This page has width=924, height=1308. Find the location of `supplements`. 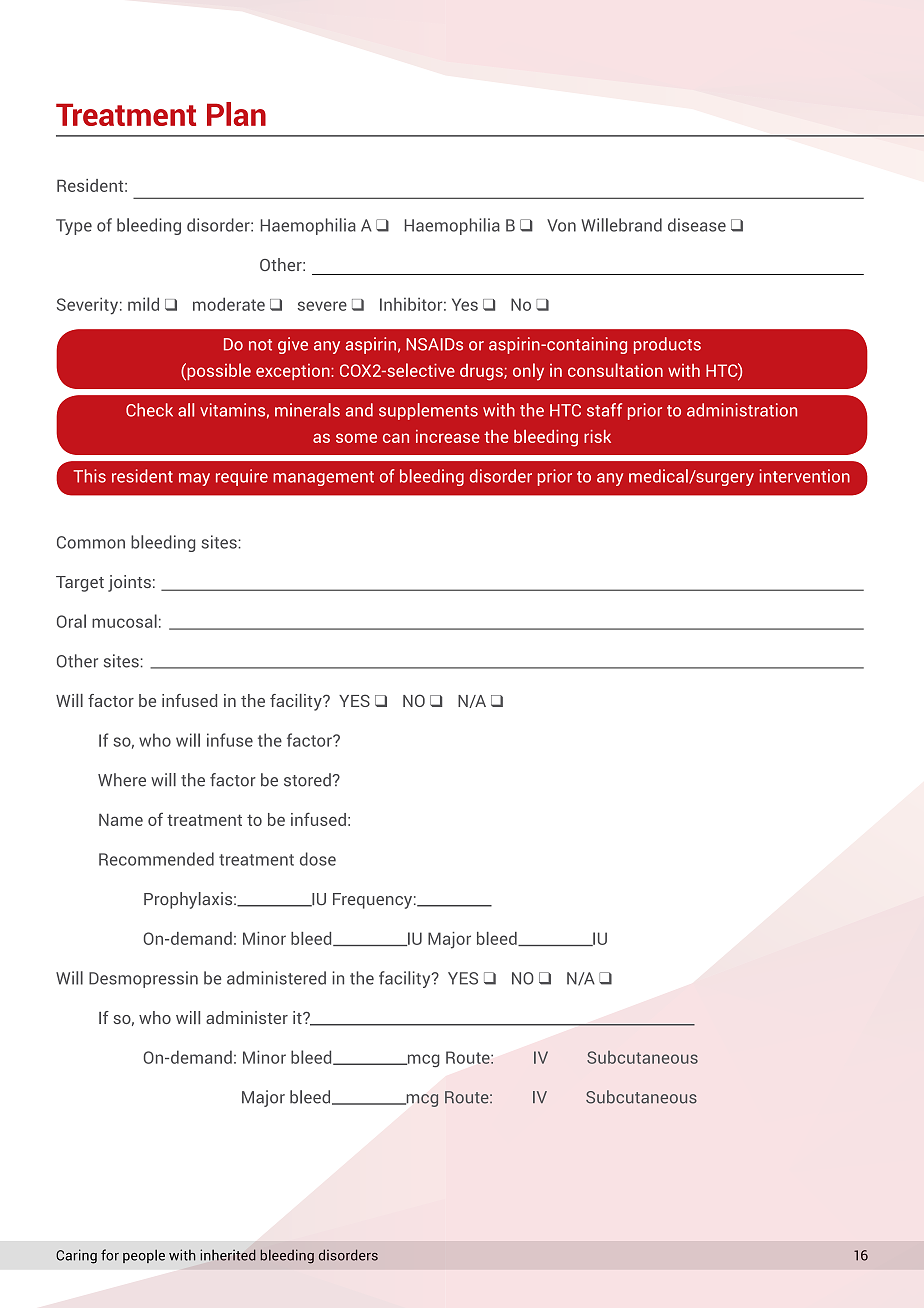

supplements is located at coordinates (428, 411).
